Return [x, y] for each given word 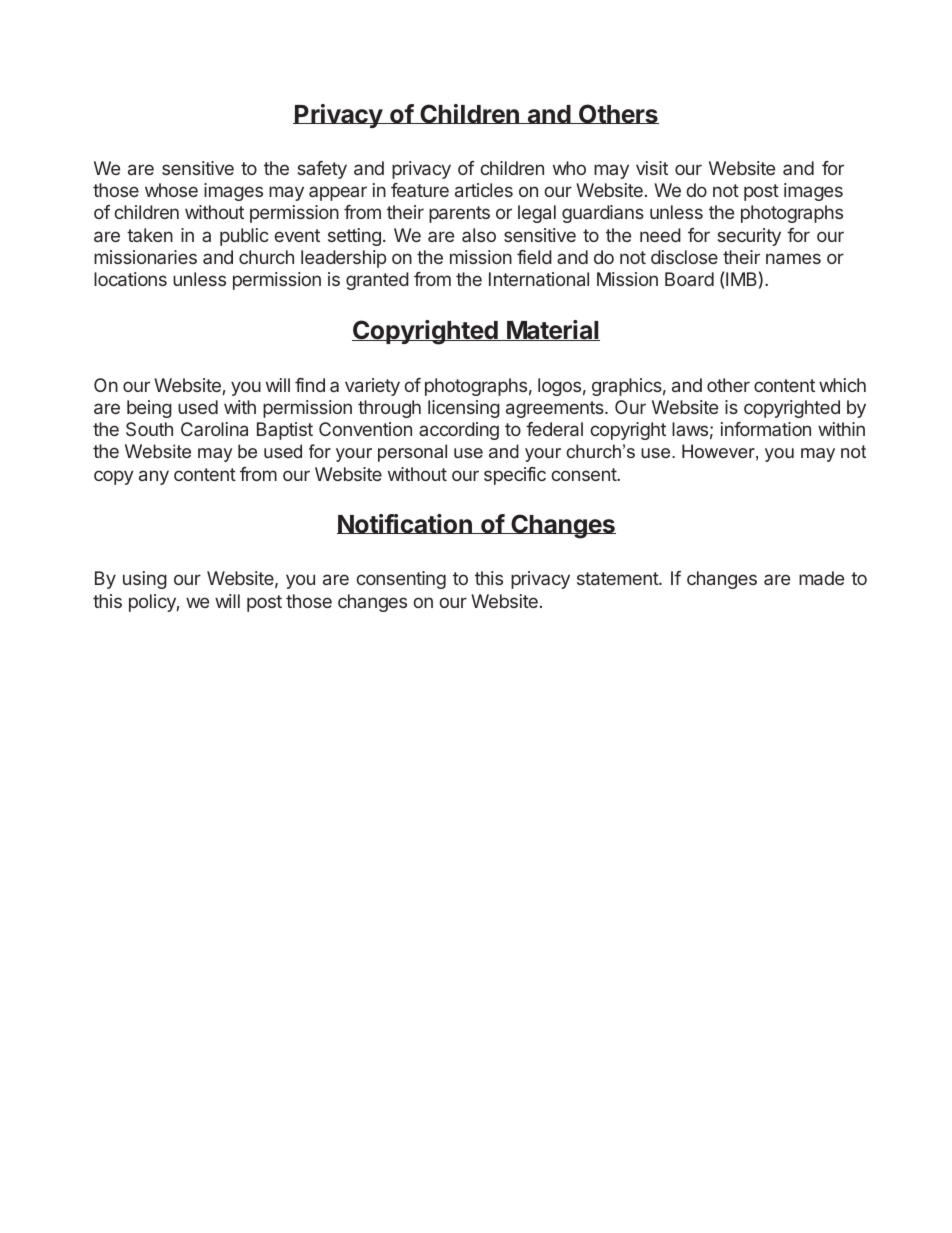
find [310, 385]
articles [484, 190]
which [842, 385]
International [539, 279]
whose [171, 190]
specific [515, 476]
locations [130, 279]
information [766, 429]
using [145, 580]
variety [372, 387]
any [154, 477]
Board [689, 279]
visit [652, 168]
